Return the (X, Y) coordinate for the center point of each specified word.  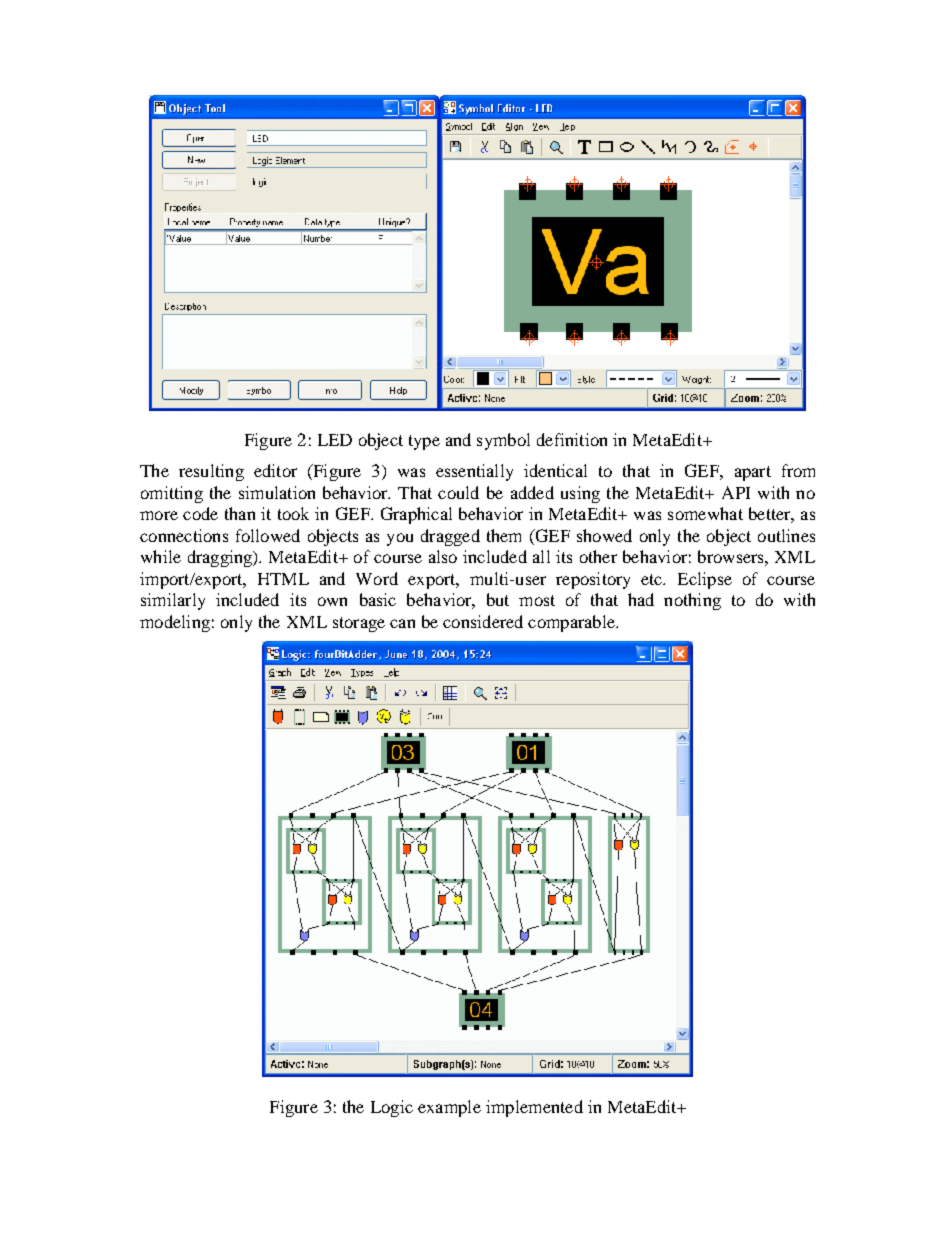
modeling (175, 623)
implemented (534, 1108)
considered (483, 621)
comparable (572, 623)
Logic (392, 1108)
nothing (692, 601)
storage (359, 624)
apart (753, 473)
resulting (211, 472)
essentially (474, 472)
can (402, 623)
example (449, 1108)
